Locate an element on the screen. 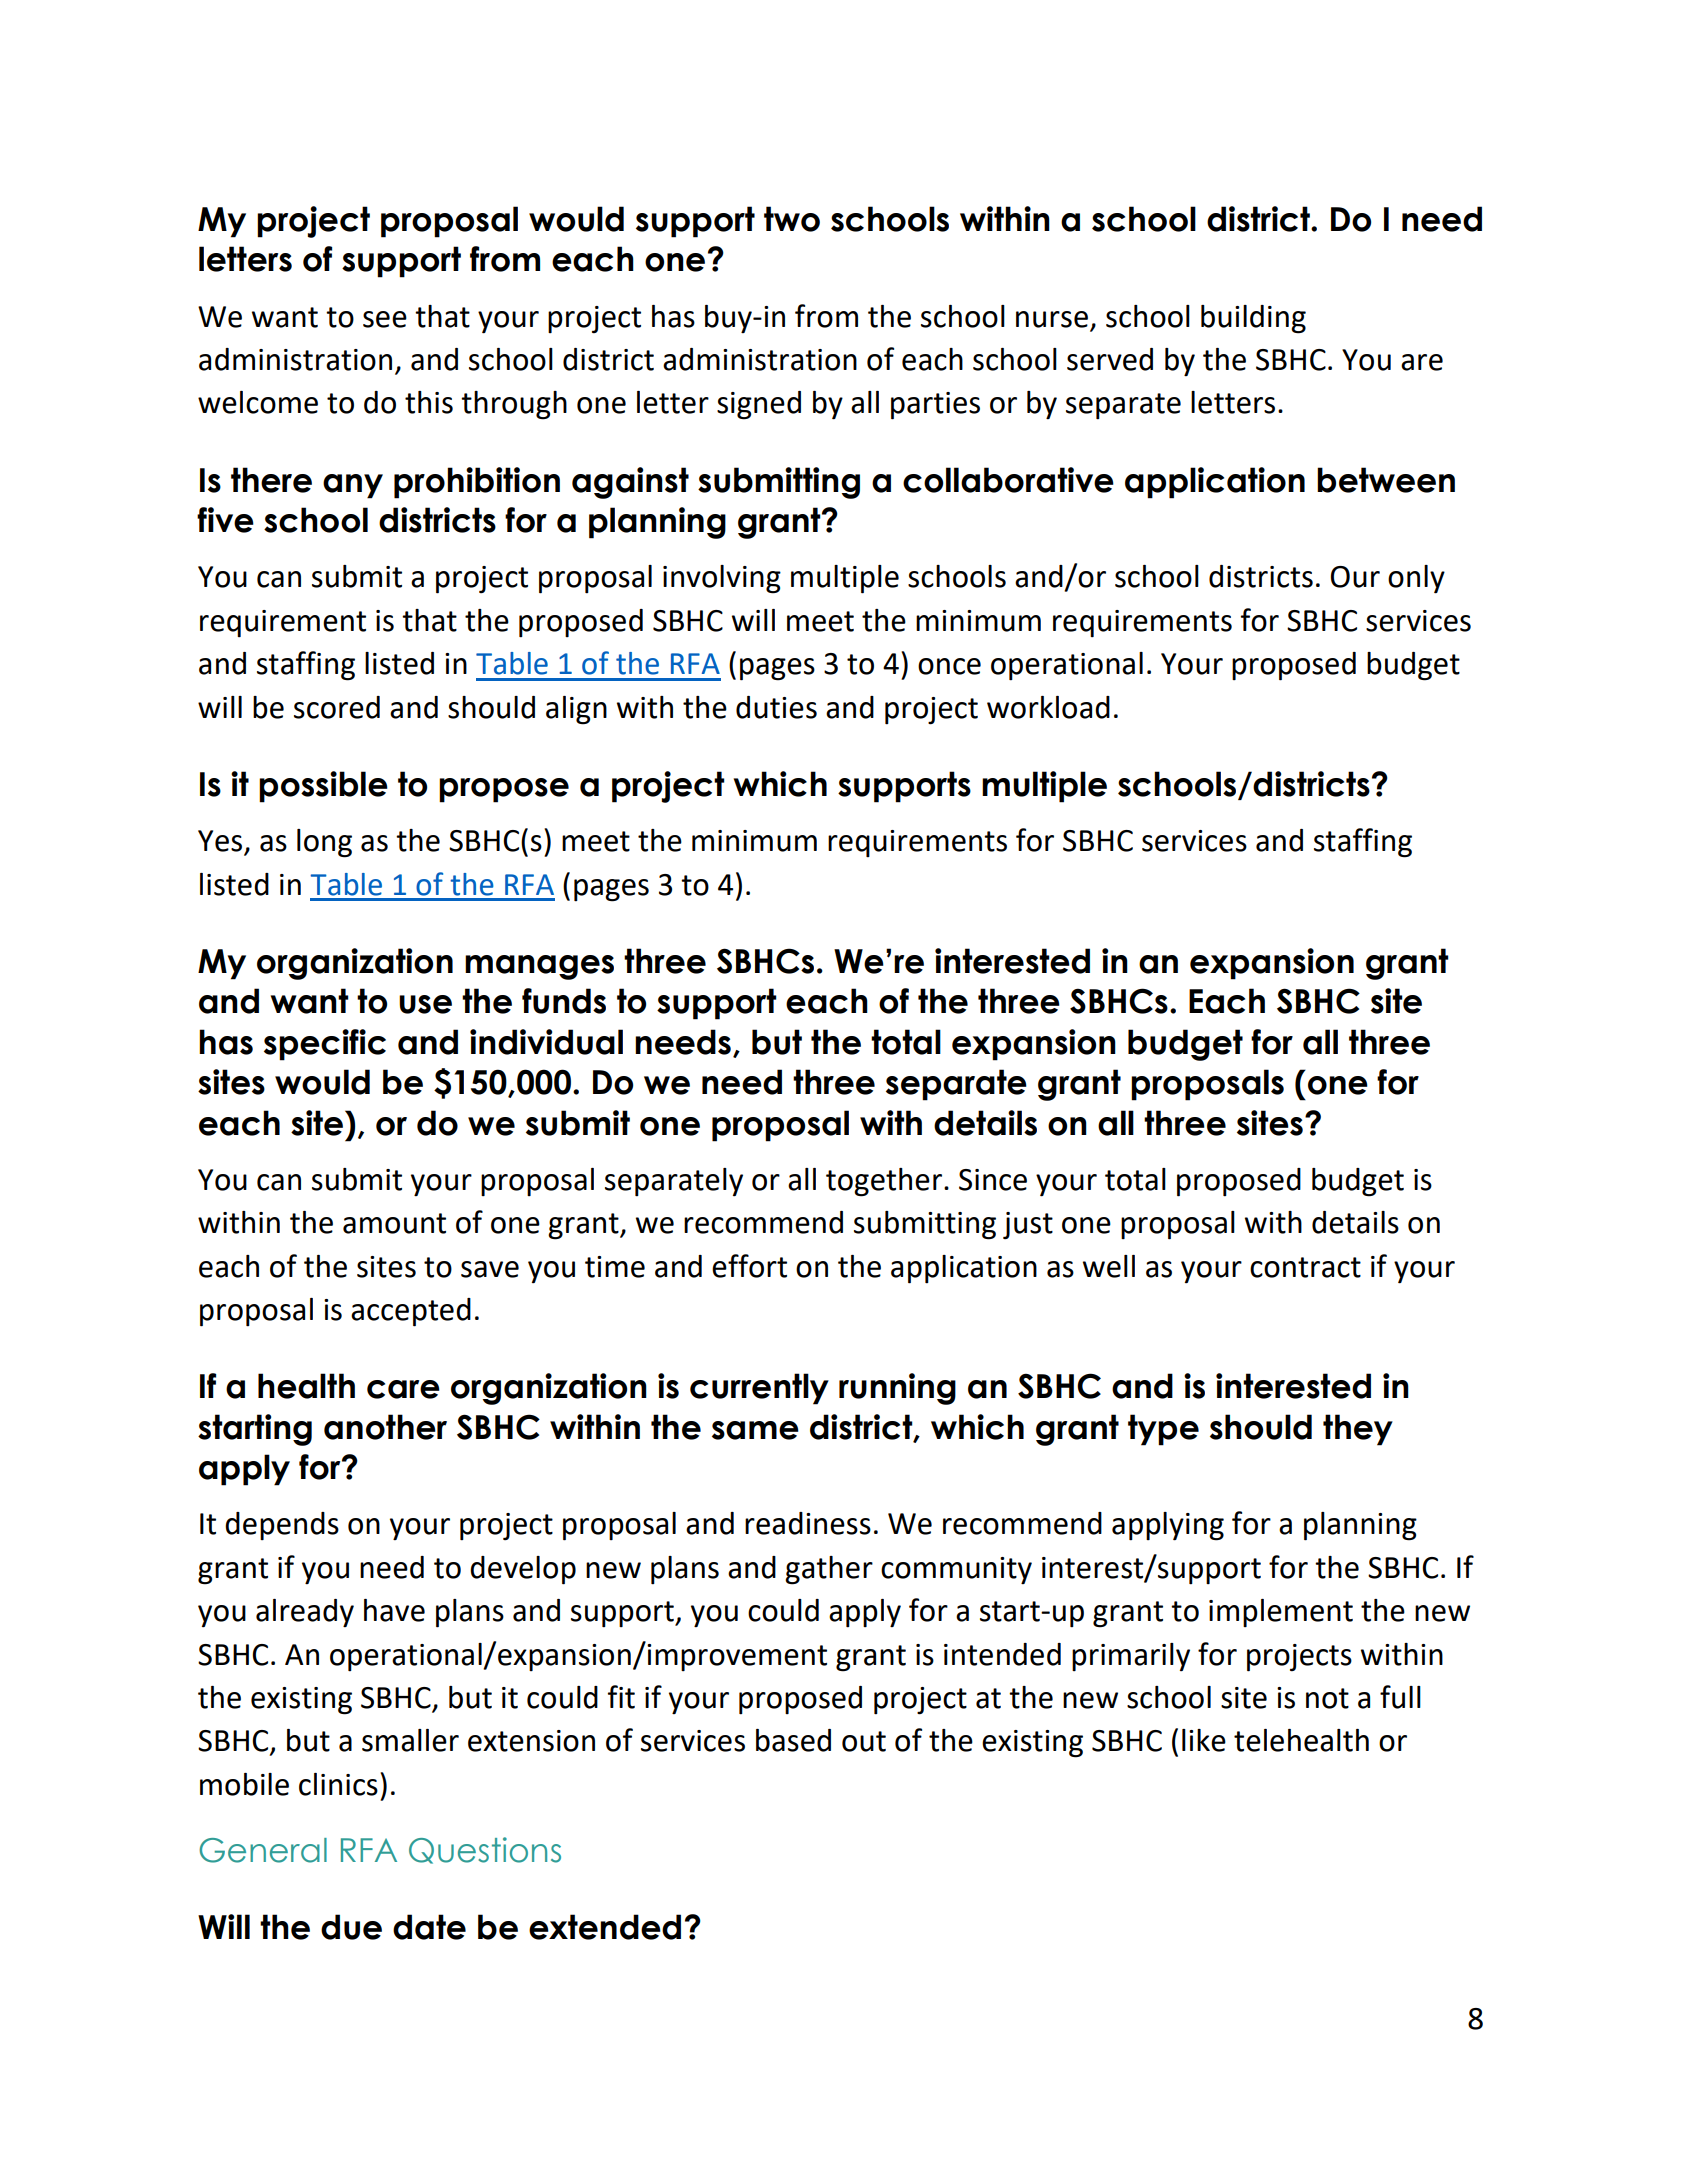 This screenshot has height=2177, width=1682. implement is located at coordinates (1281, 1613).
